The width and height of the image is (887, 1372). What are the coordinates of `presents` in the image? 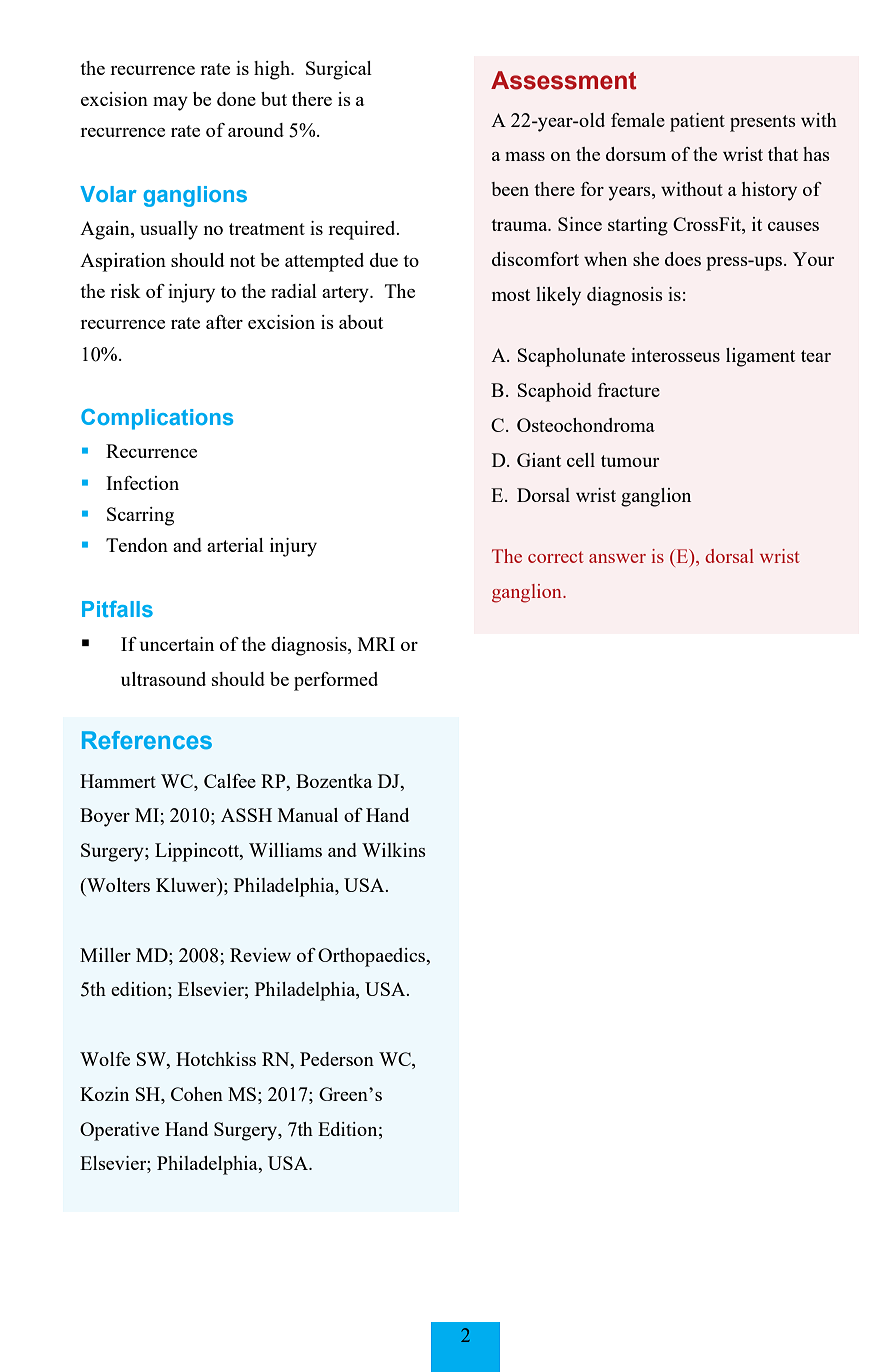 It's located at (763, 123).
